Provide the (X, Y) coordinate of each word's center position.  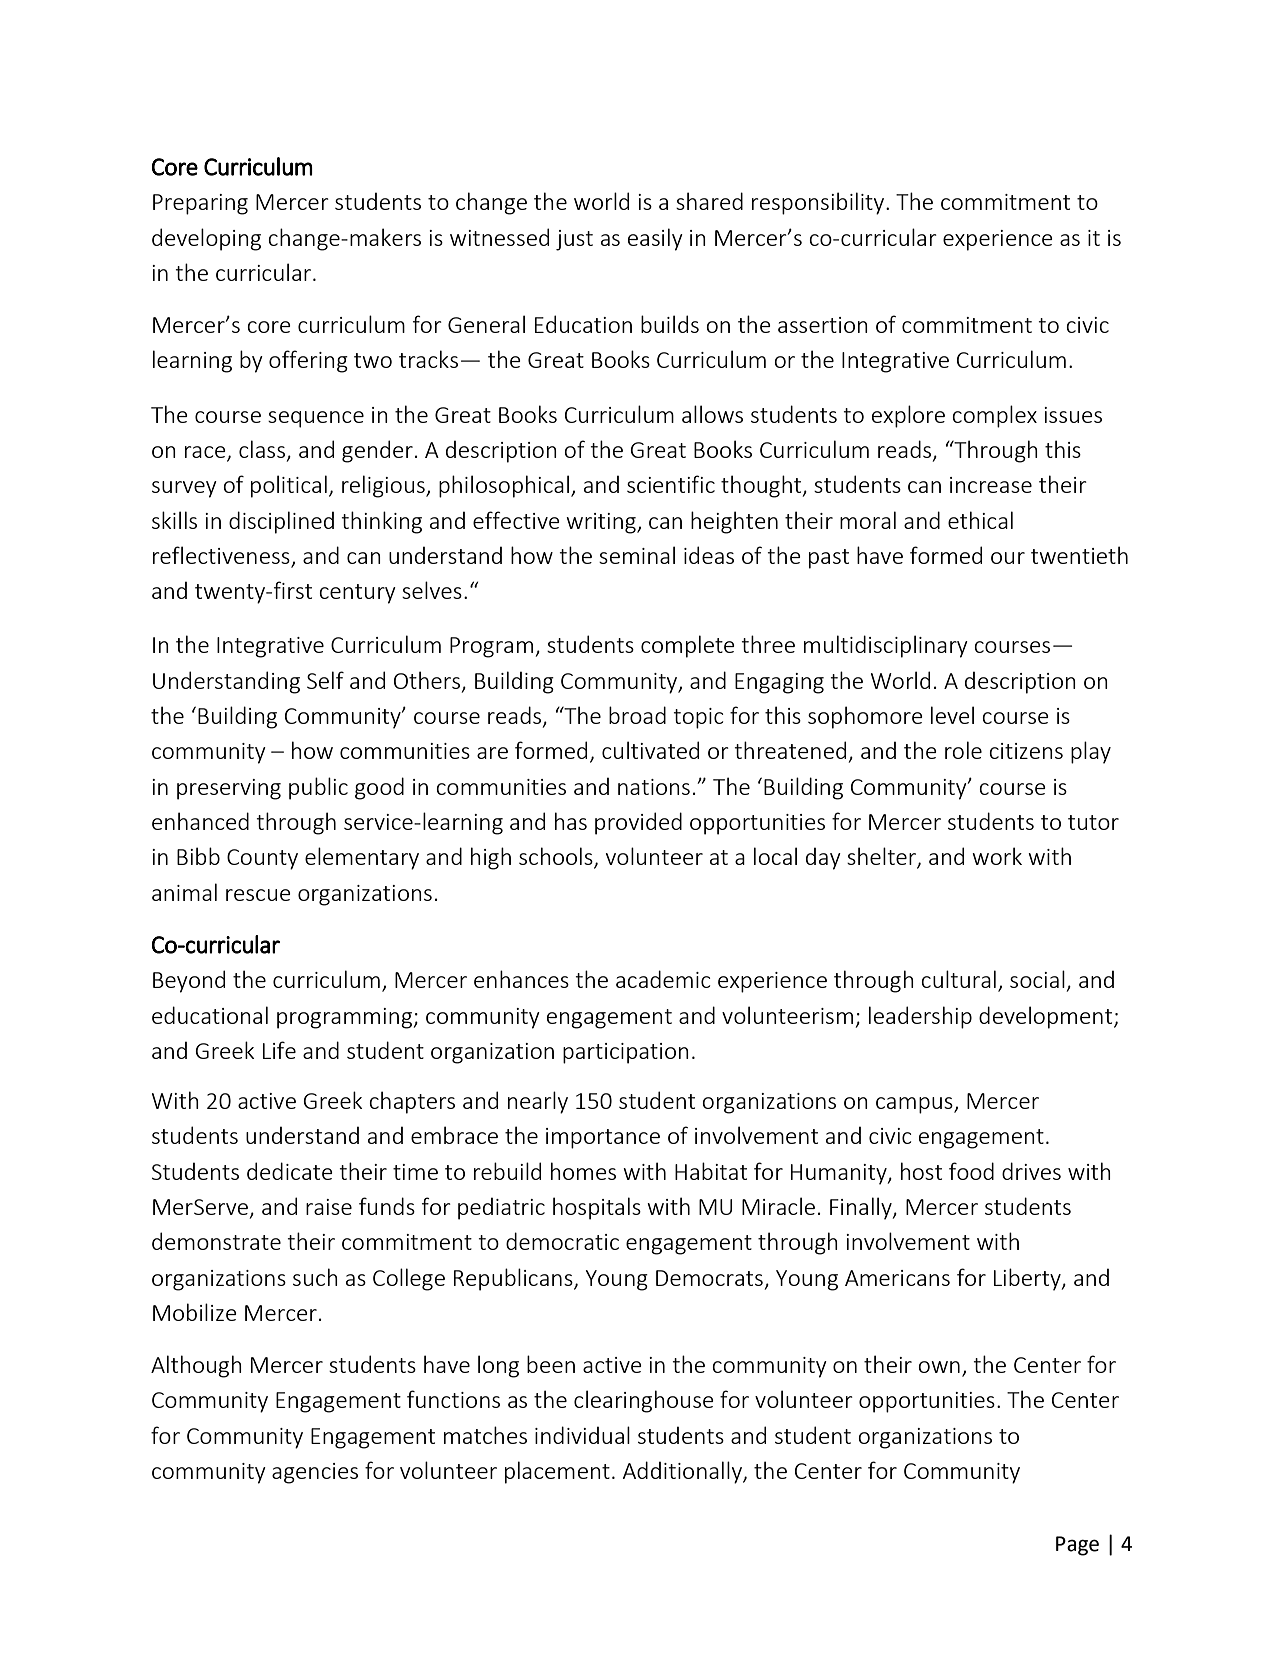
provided (638, 823)
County (262, 859)
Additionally (683, 1472)
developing (206, 239)
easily (655, 239)
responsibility (819, 203)
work (997, 856)
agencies (315, 1473)
